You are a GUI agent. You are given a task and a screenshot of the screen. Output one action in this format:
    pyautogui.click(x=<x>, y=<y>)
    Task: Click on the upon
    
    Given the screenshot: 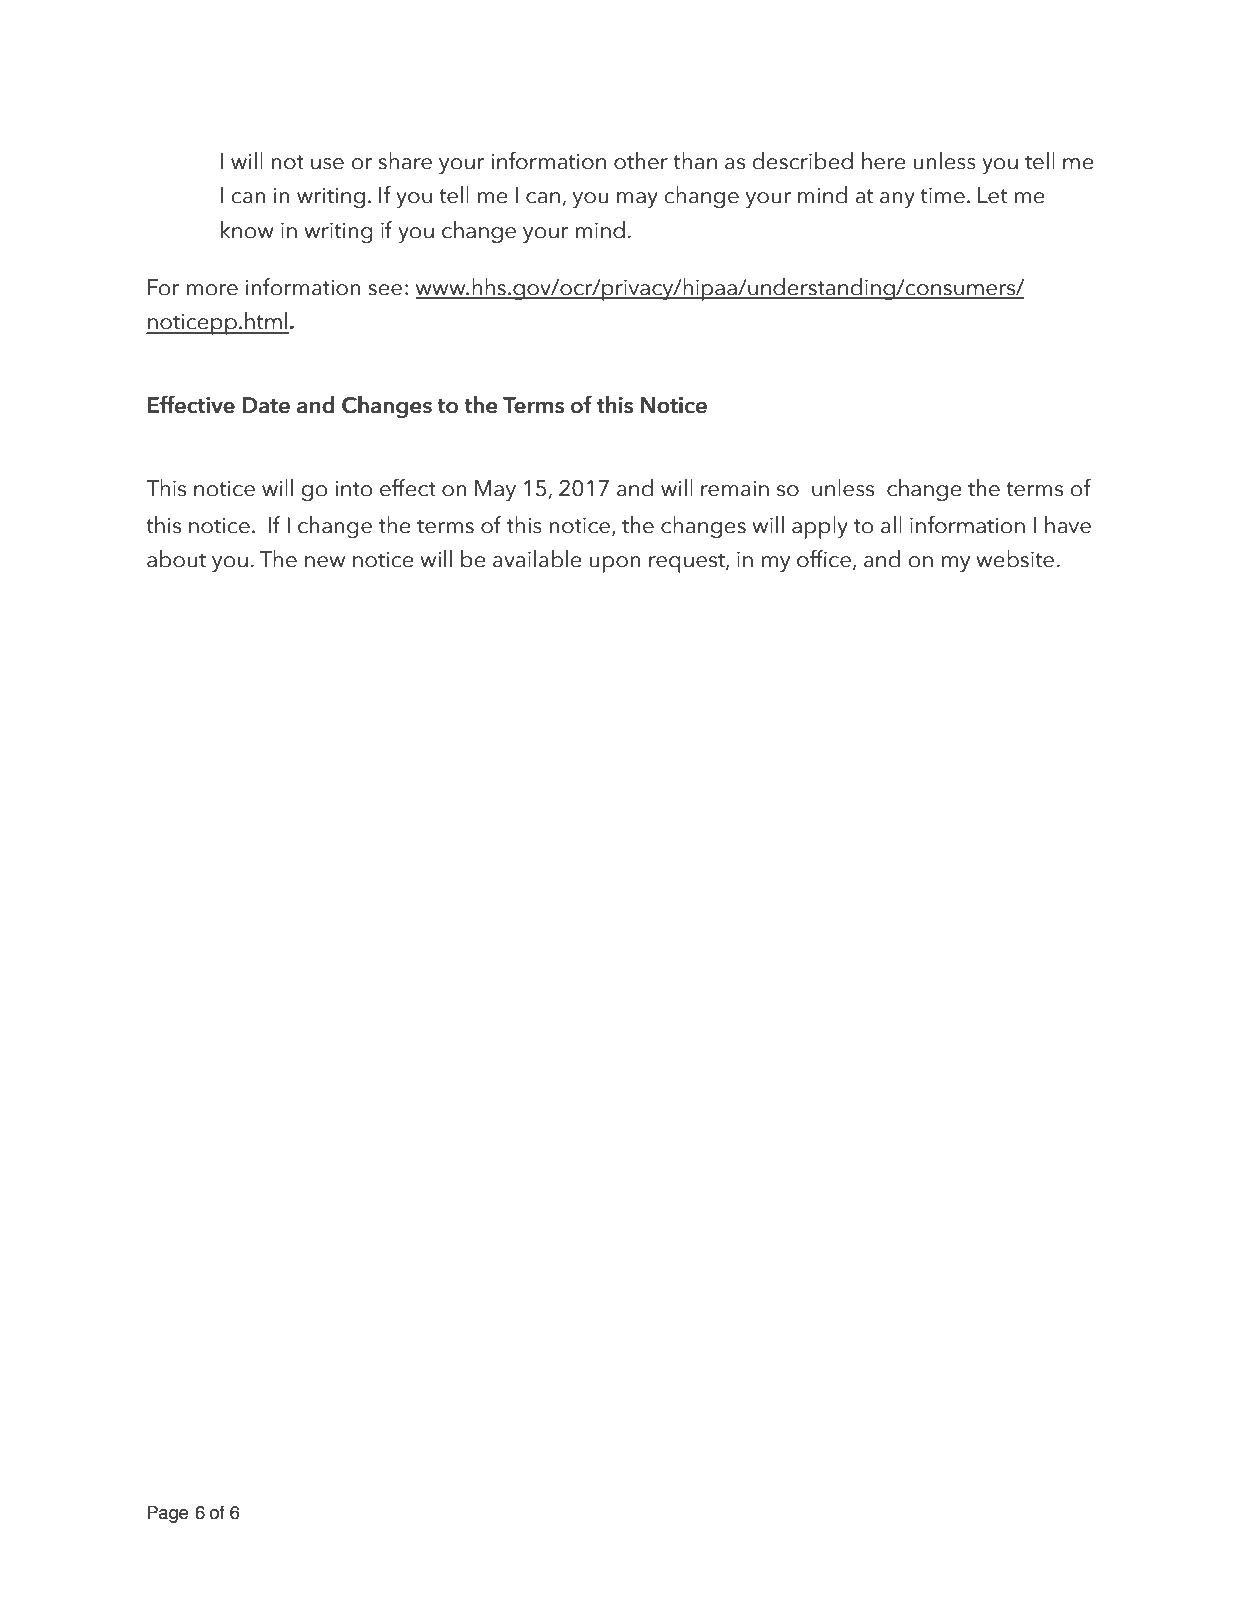 What is the action you would take?
    pyautogui.click(x=615, y=564)
